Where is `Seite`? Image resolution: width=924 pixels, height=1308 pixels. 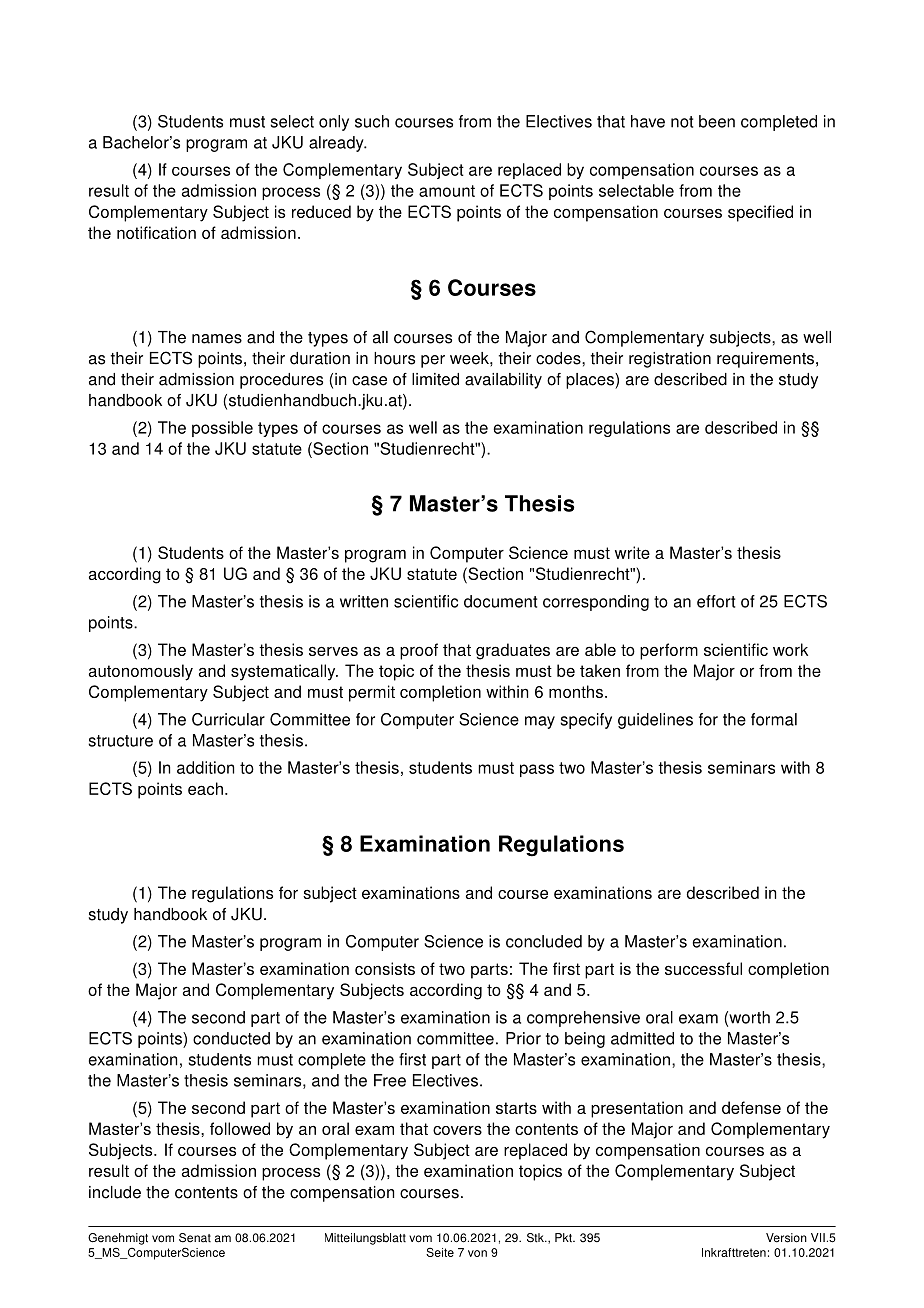 Seite is located at coordinates (440, 1252).
